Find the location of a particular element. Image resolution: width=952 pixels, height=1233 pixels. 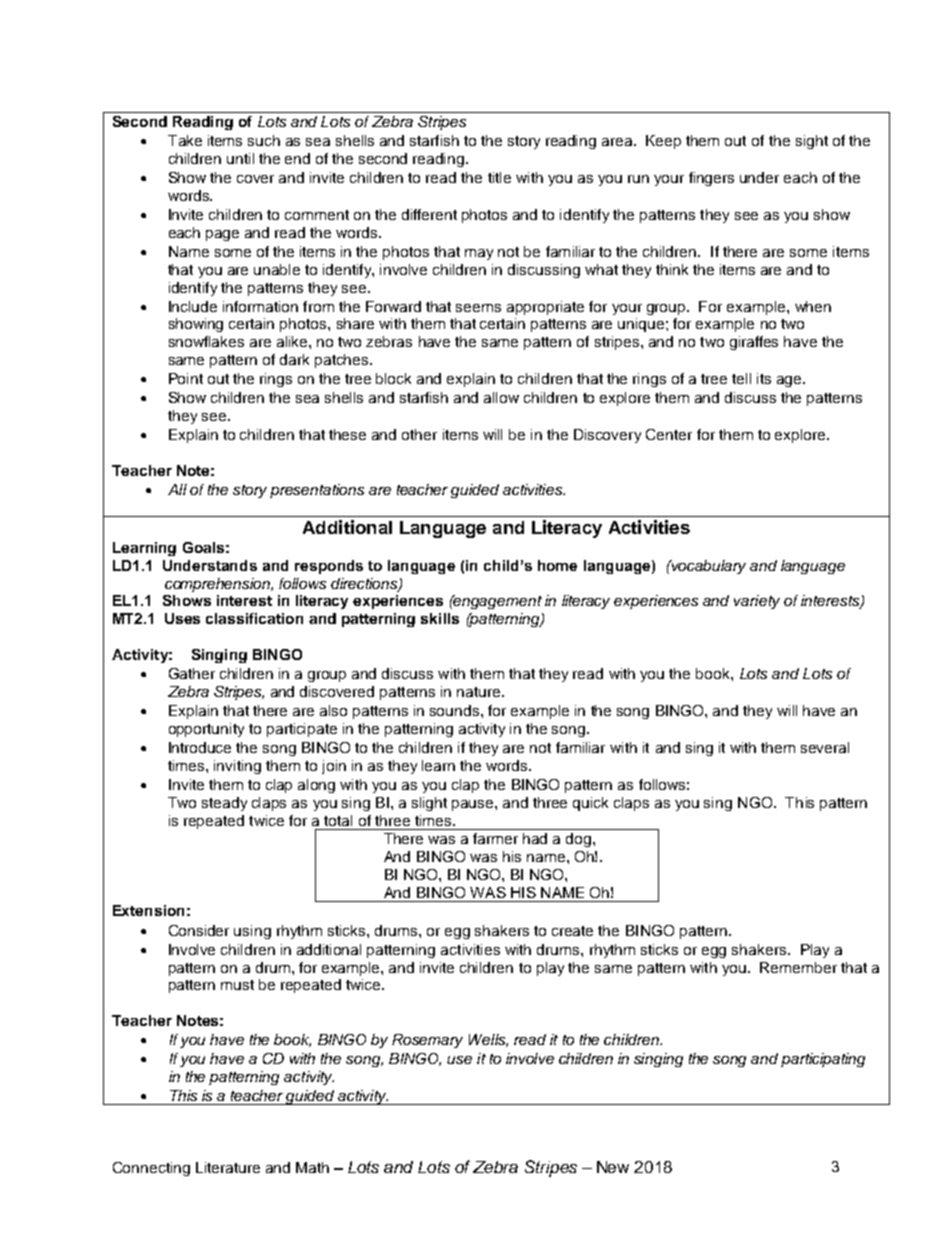

variety is located at coordinates (757, 602).
